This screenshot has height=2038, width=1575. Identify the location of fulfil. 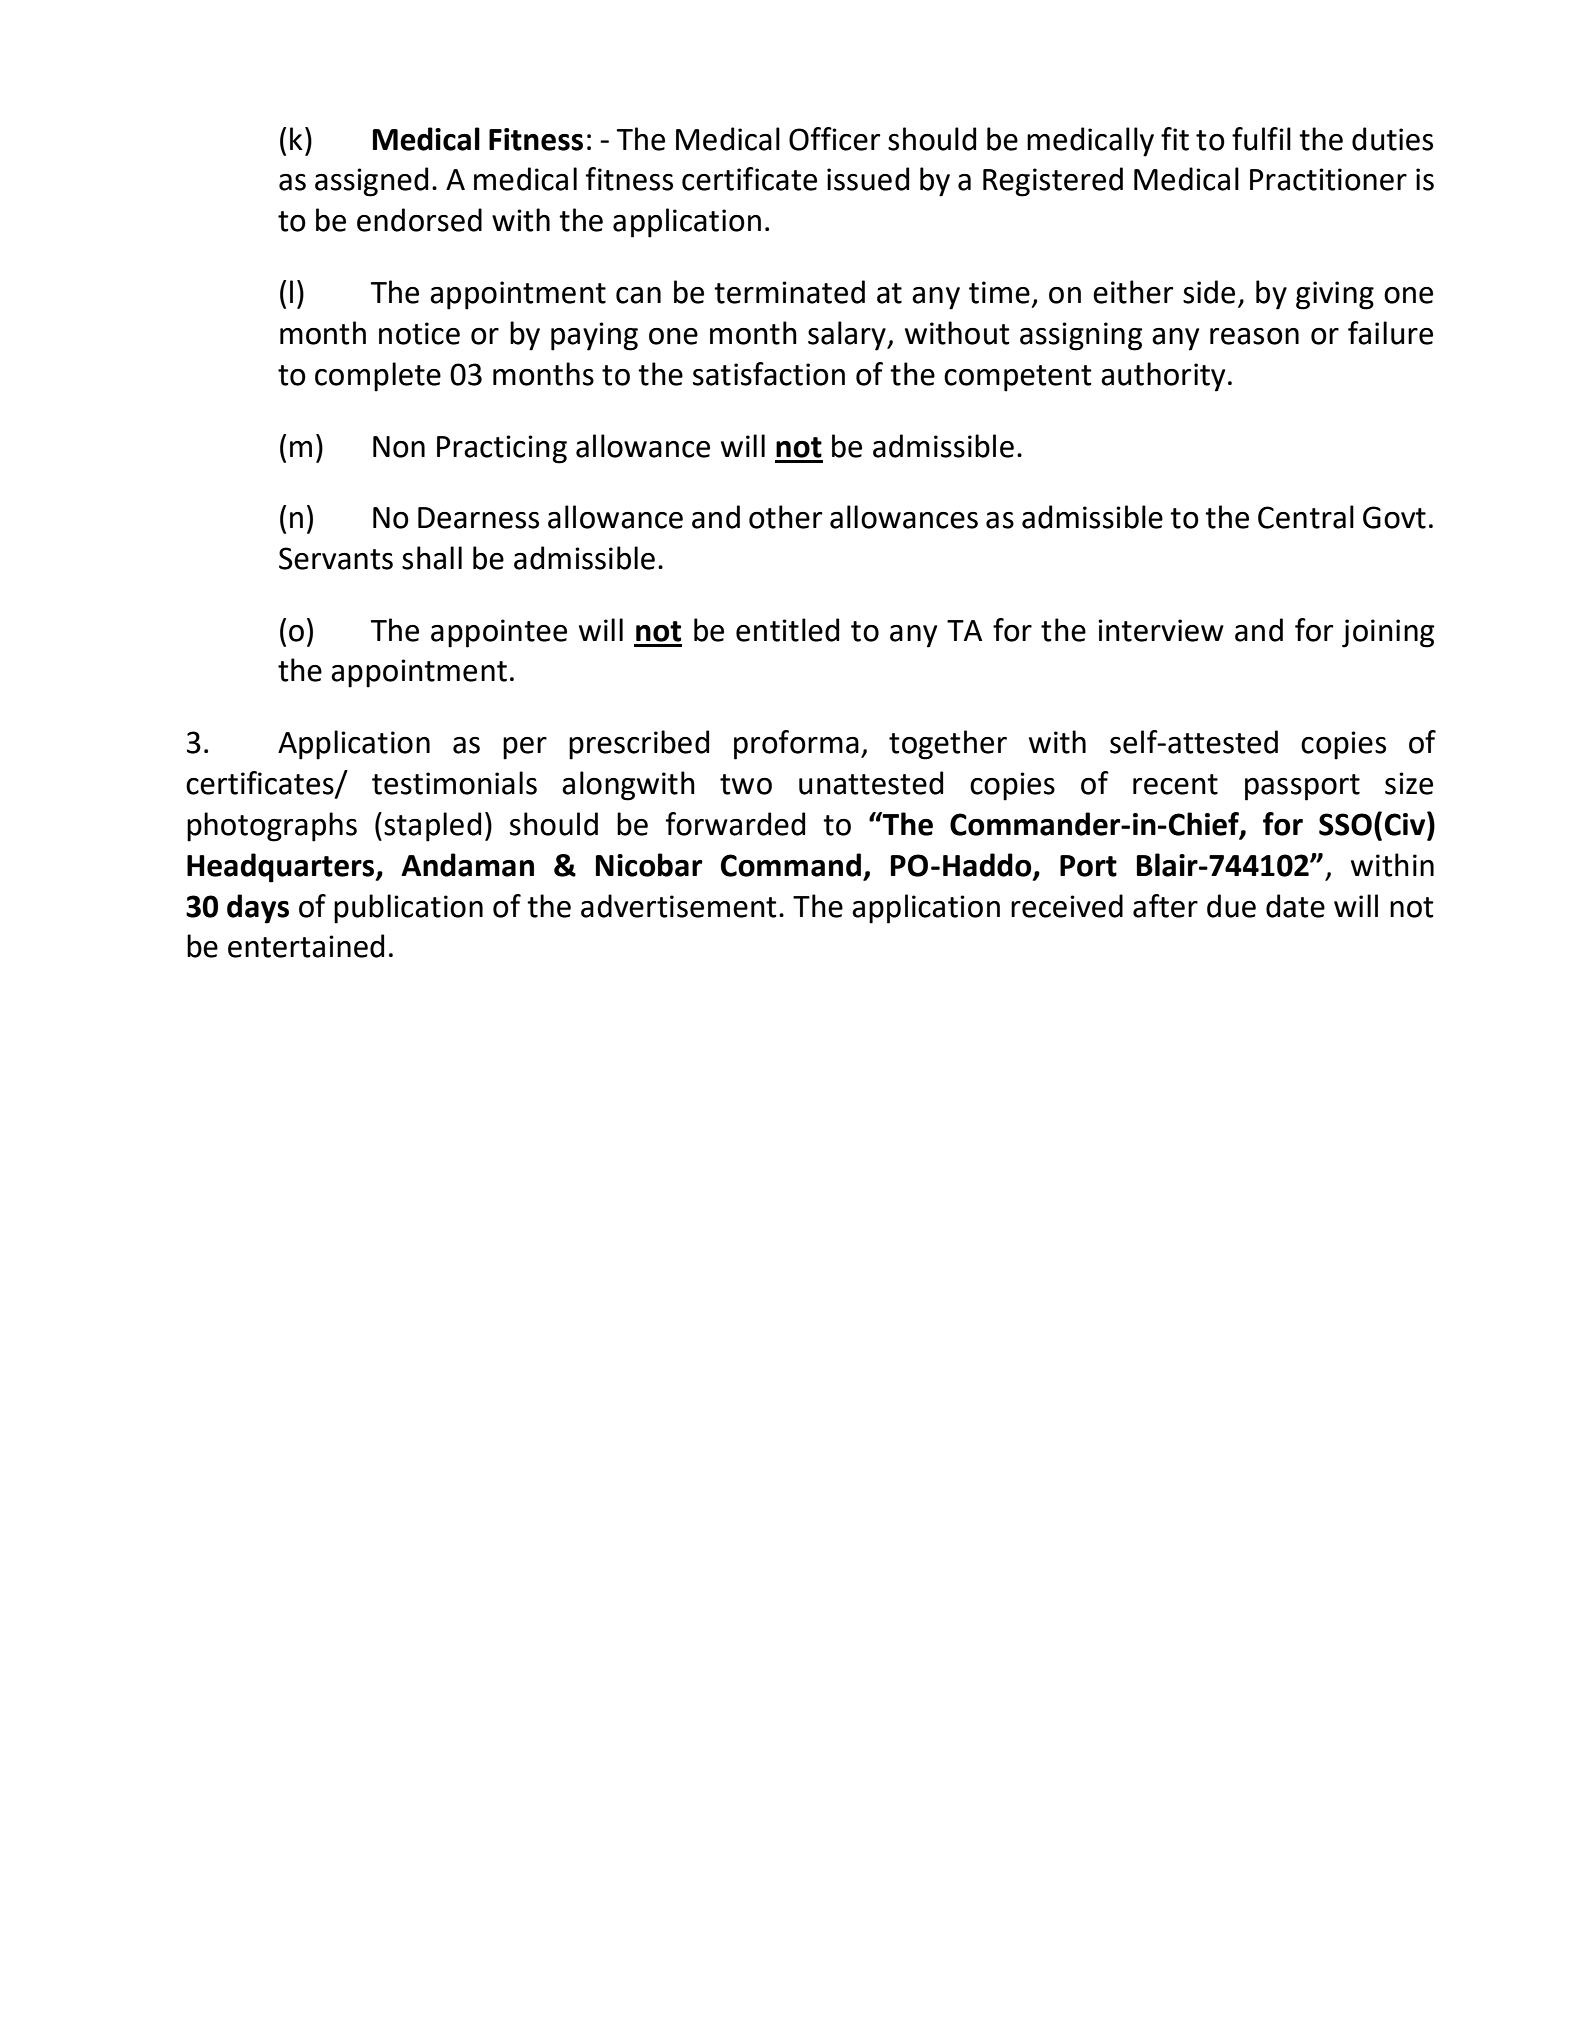
(1261, 139).
